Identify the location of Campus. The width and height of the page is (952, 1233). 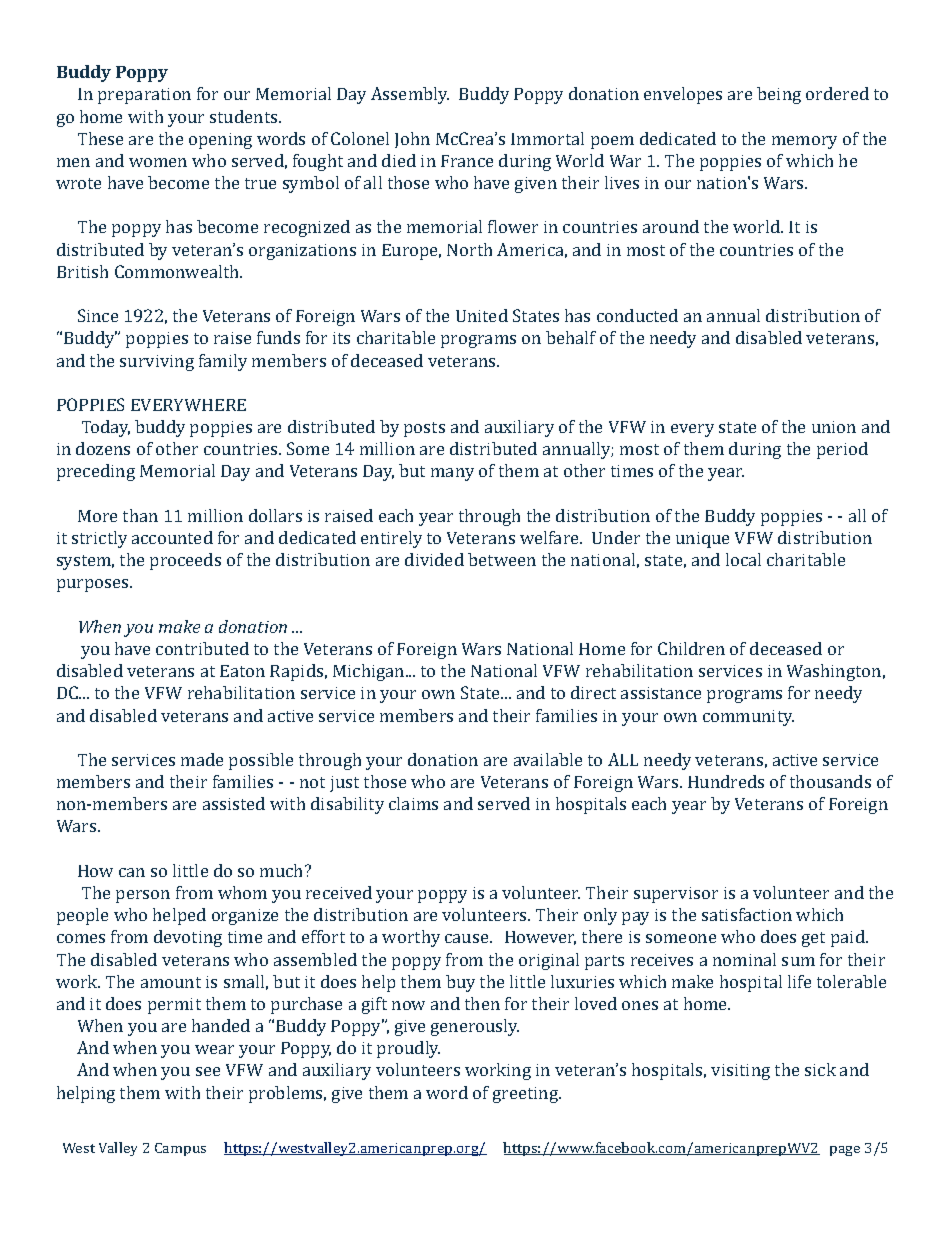
(180, 1149).
